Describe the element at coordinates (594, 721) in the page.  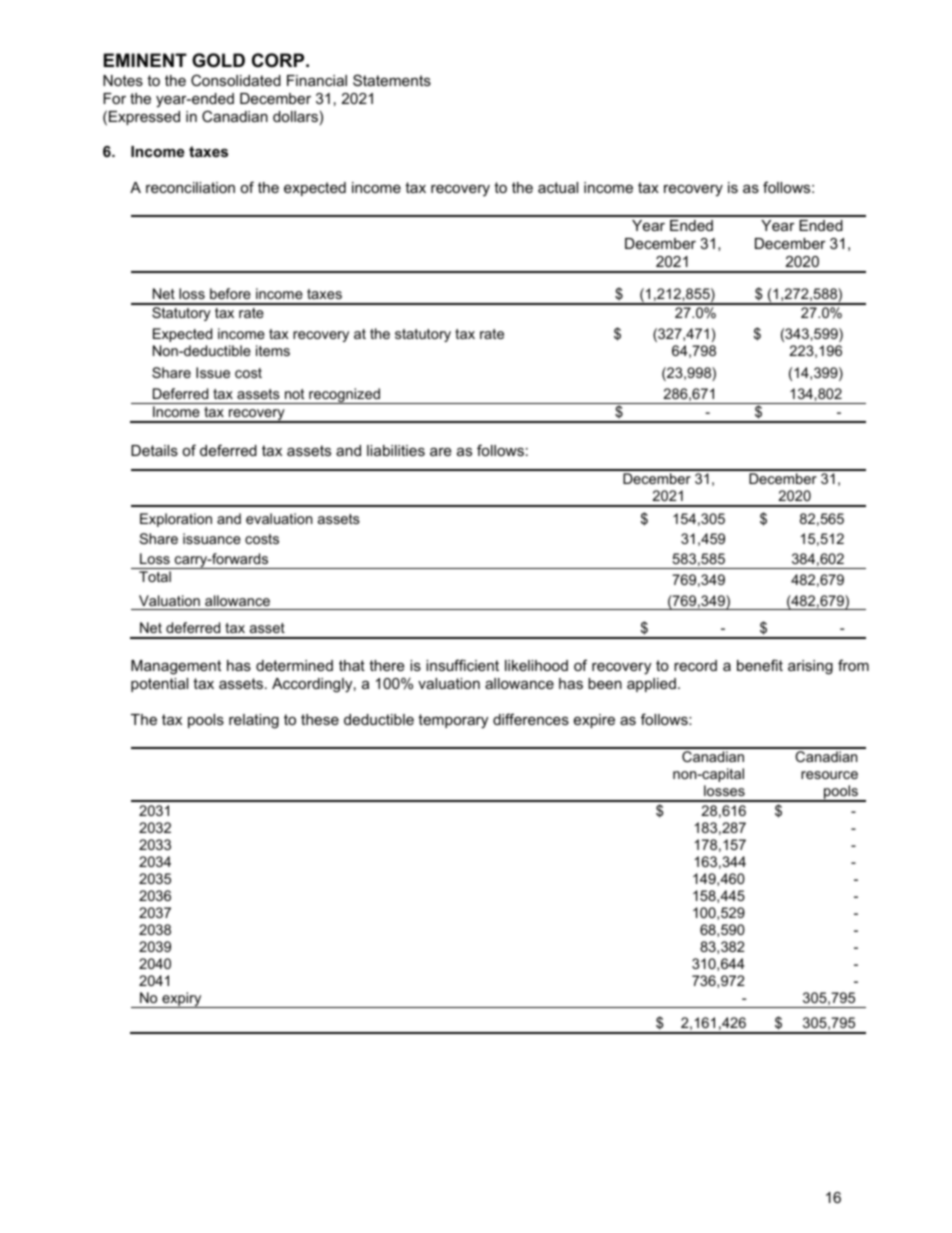
I see `expire` at that location.
